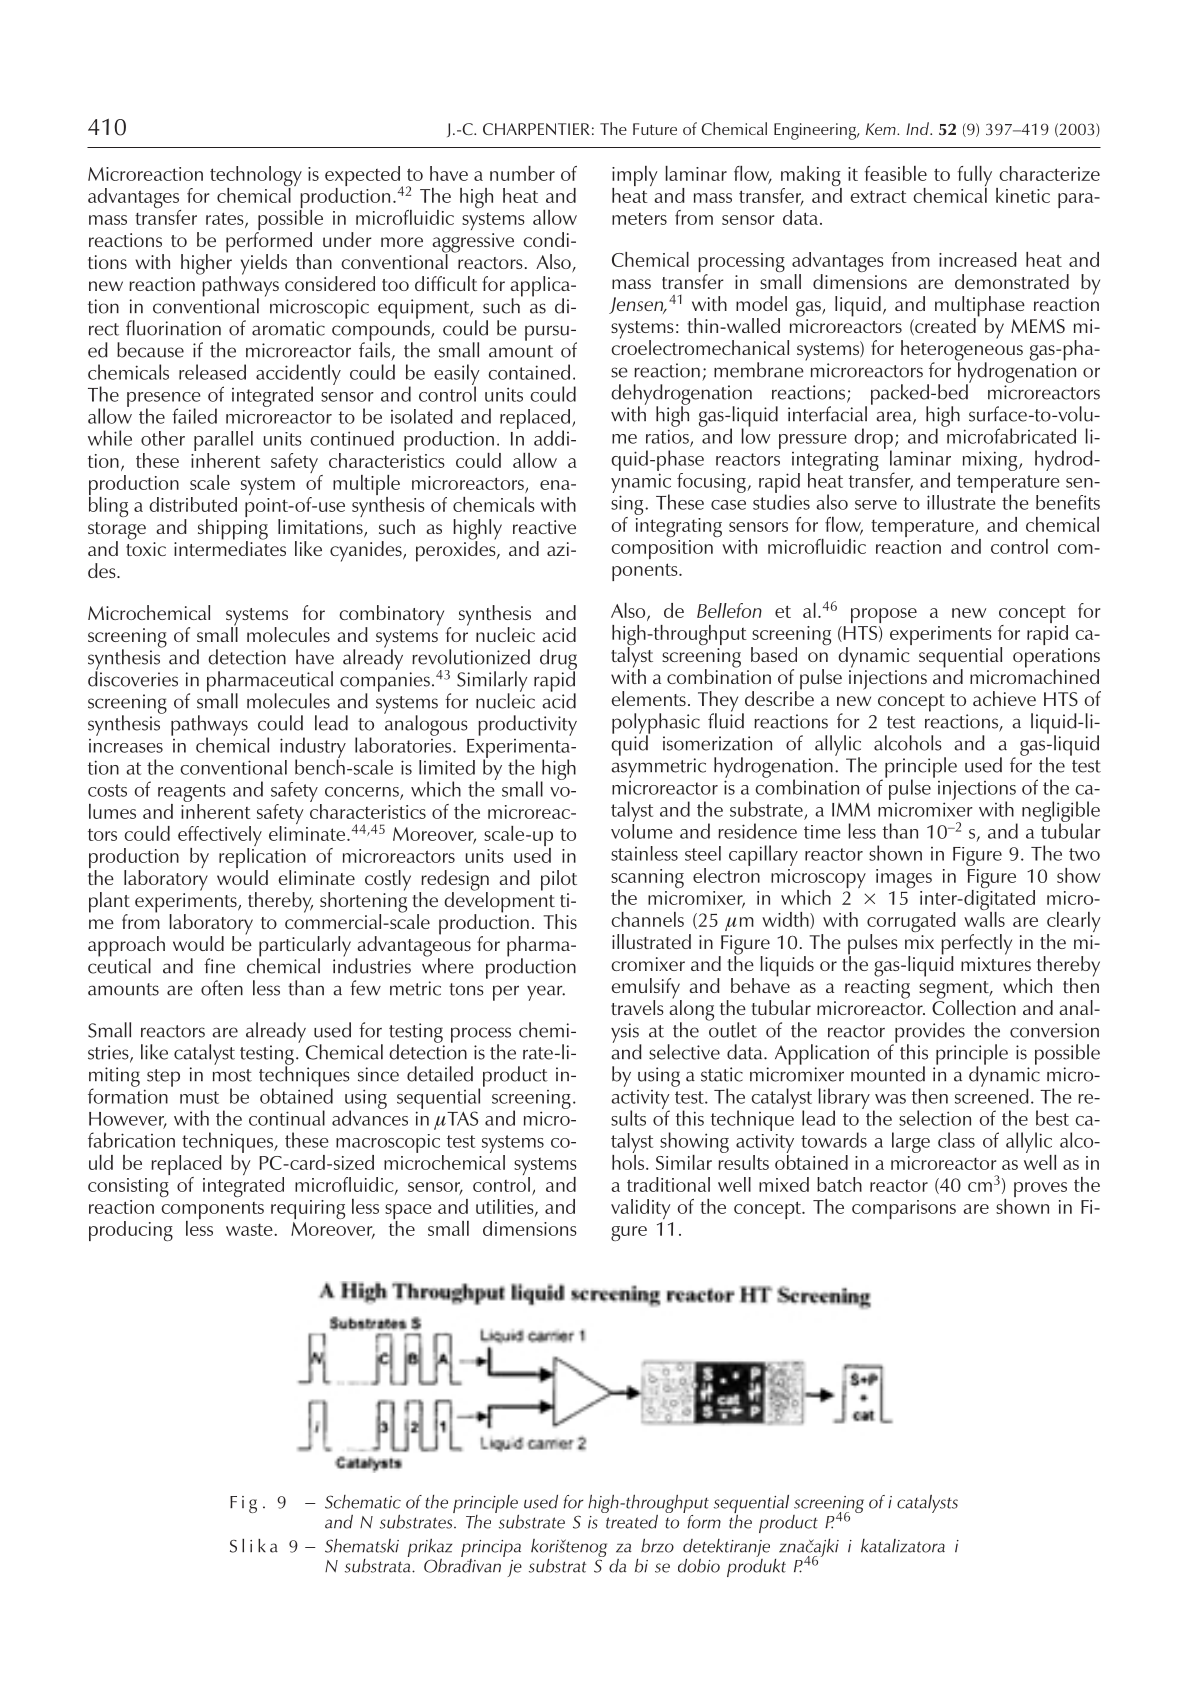 The image size is (1188, 1682). I want to click on fully, so click(975, 177).
